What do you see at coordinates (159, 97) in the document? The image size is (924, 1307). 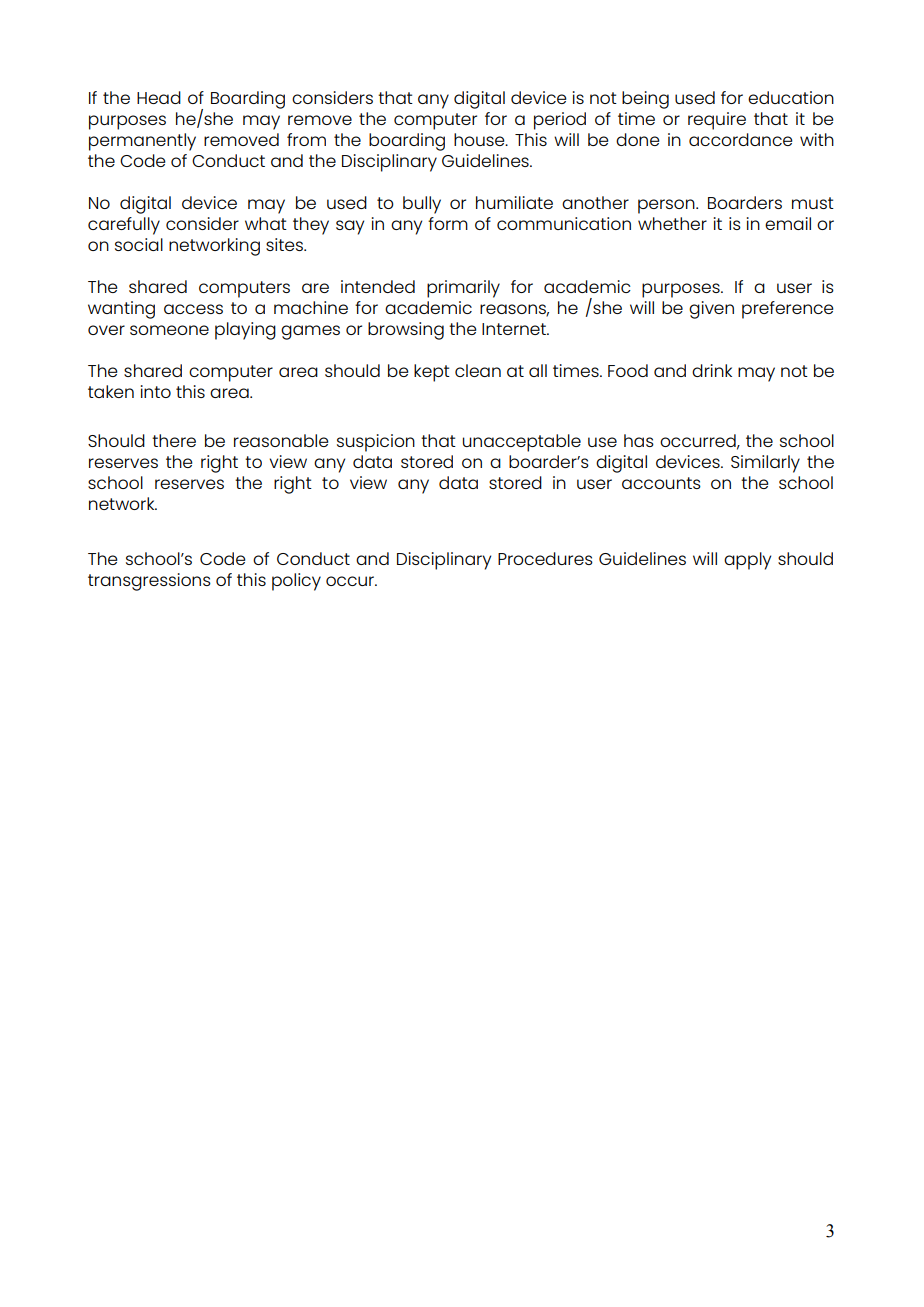 I see `Head` at bounding box center [159, 97].
